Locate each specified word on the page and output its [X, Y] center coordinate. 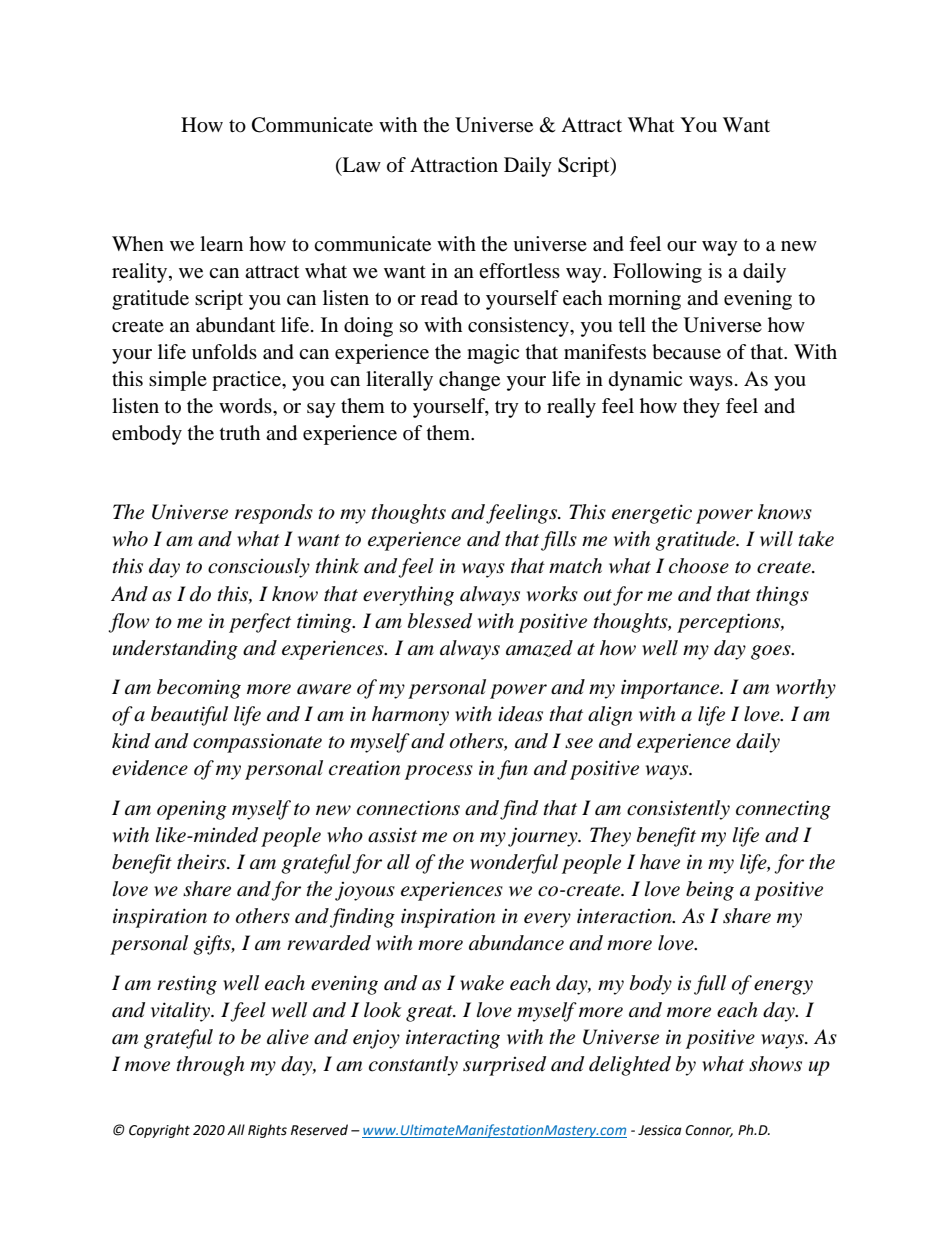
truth [240, 432]
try [507, 409]
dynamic [645, 381]
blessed [440, 621]
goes [772, 652]
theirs [202, 862]
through [210, 1066]
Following [657, 273]
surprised [504, 1066]
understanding [175, 650]
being [710, 891]
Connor [709, 1131]
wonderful [514, 864]
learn [221, 243]
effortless [519, 271]
